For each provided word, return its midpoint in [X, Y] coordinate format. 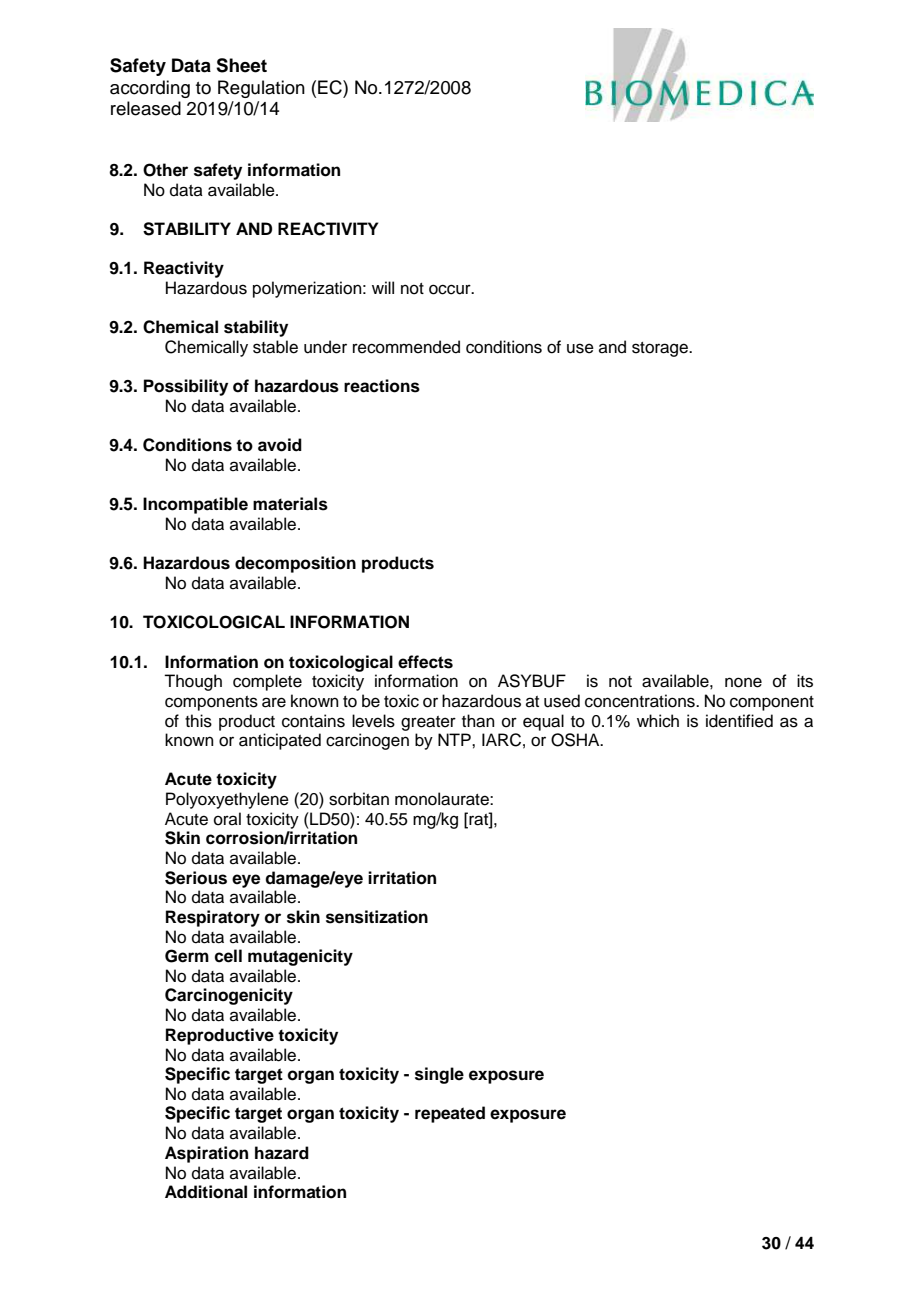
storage [661, 349]
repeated [450, 1114]
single [439, 1075]
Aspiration [206, 1154]
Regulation [261, 89]
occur [451, 289]
